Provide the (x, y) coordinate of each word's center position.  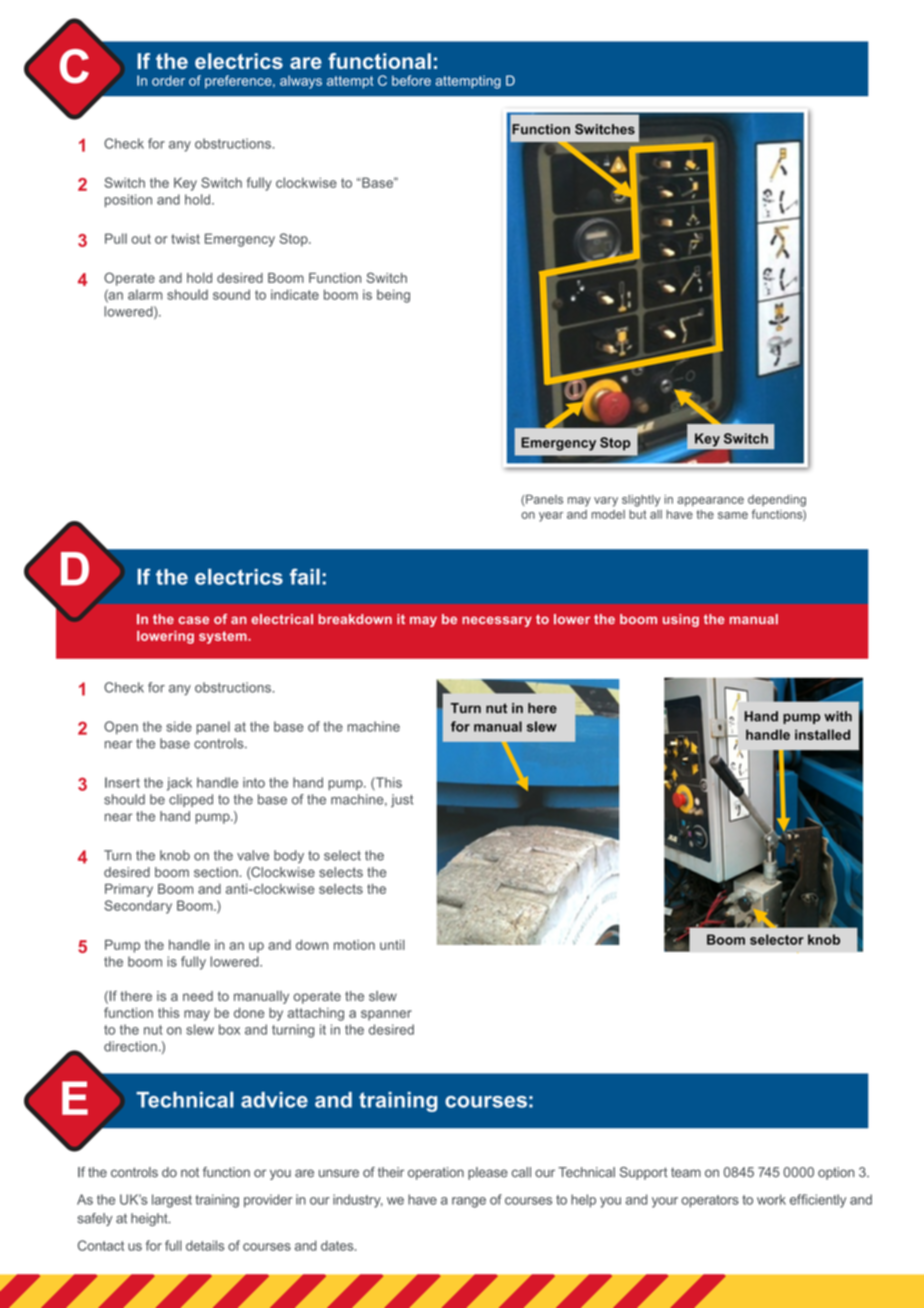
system (224, 637)
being (393, 296)
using (681, 620)
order (168, 80)
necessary (497, 621)
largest (172, 1201)
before (411, 80)
